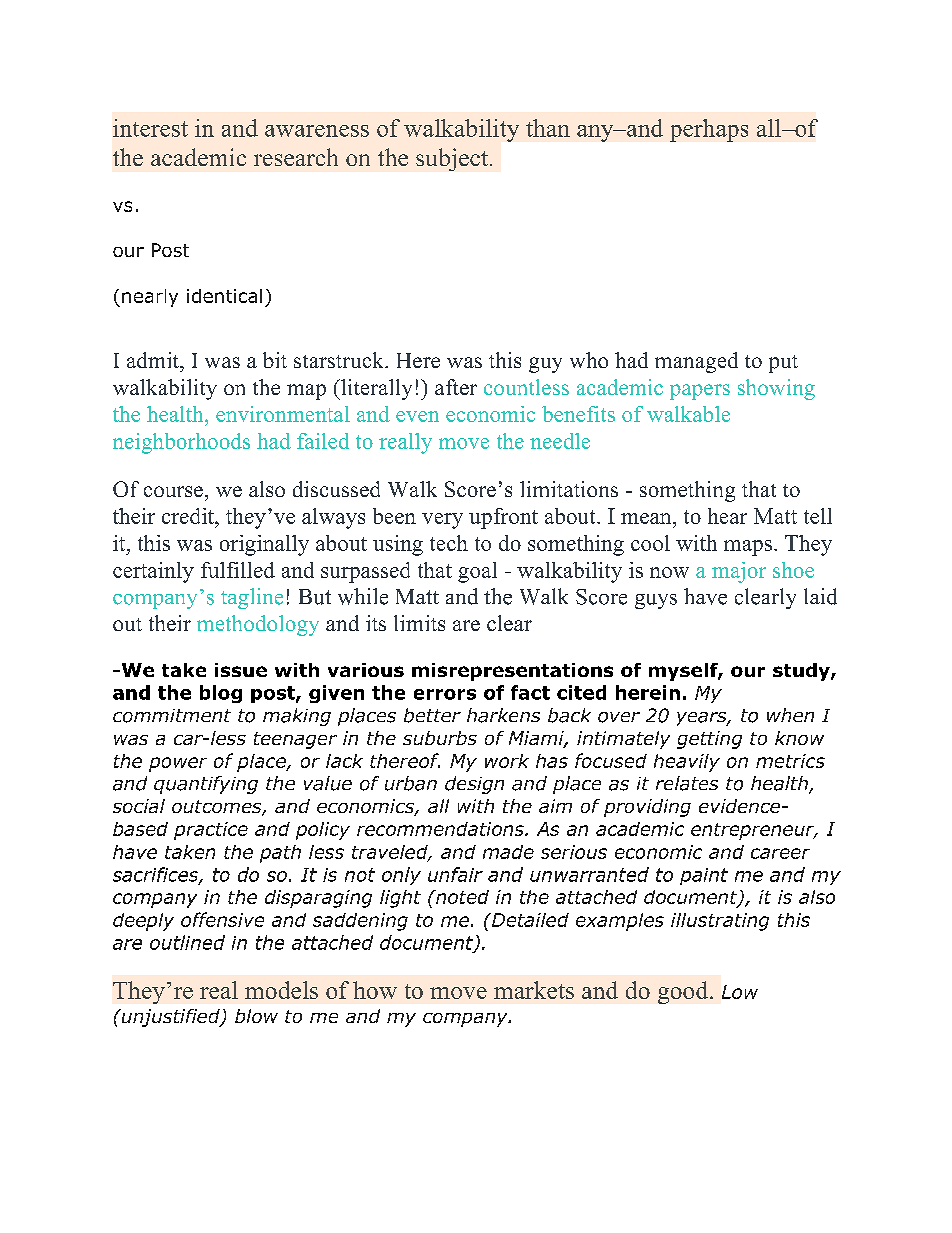 This image has width=952, height=1233. I want to click on bit, so click(275, 360).
